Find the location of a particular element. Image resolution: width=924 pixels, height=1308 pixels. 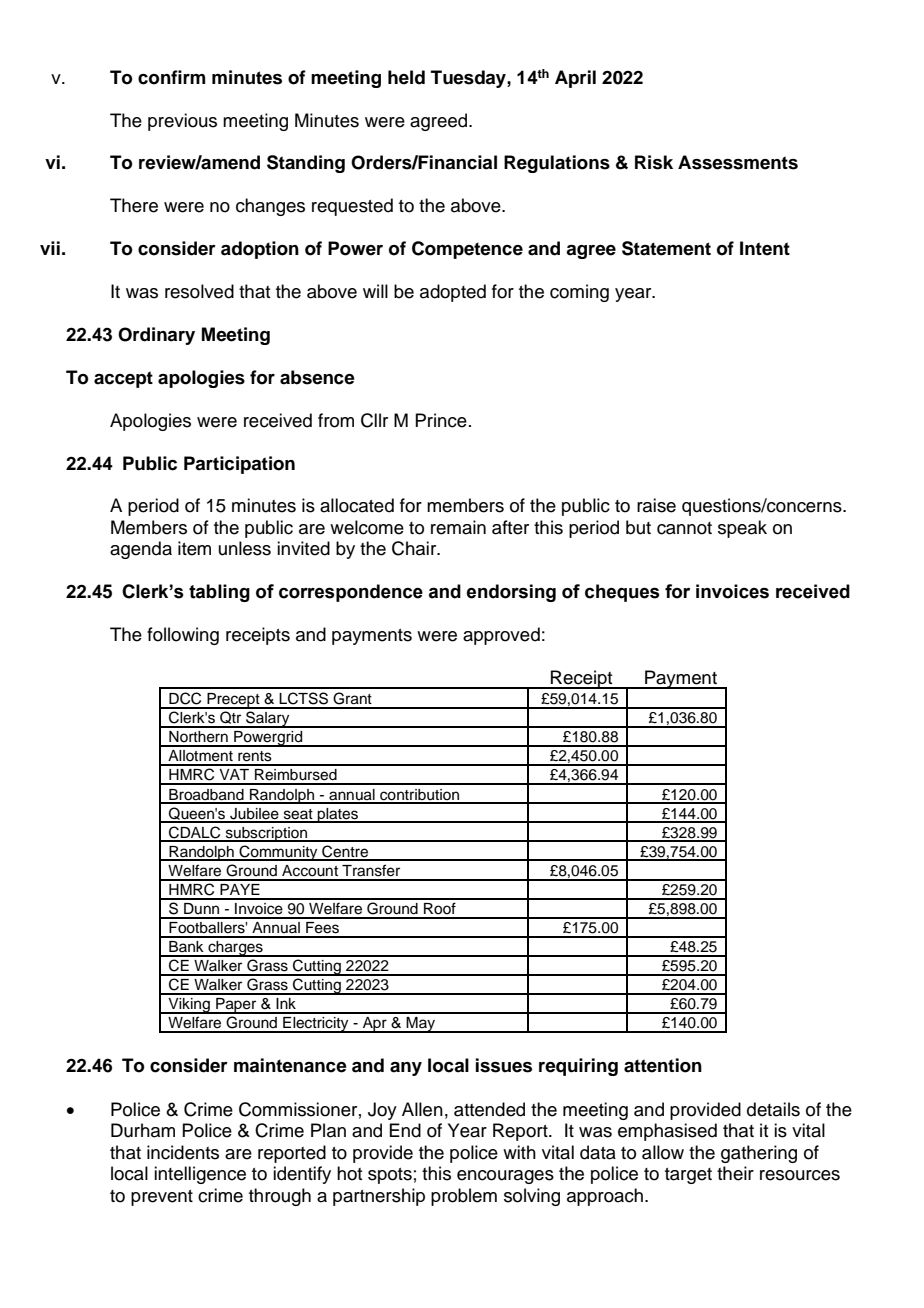

attention is located at coordinates (663, 1065).
